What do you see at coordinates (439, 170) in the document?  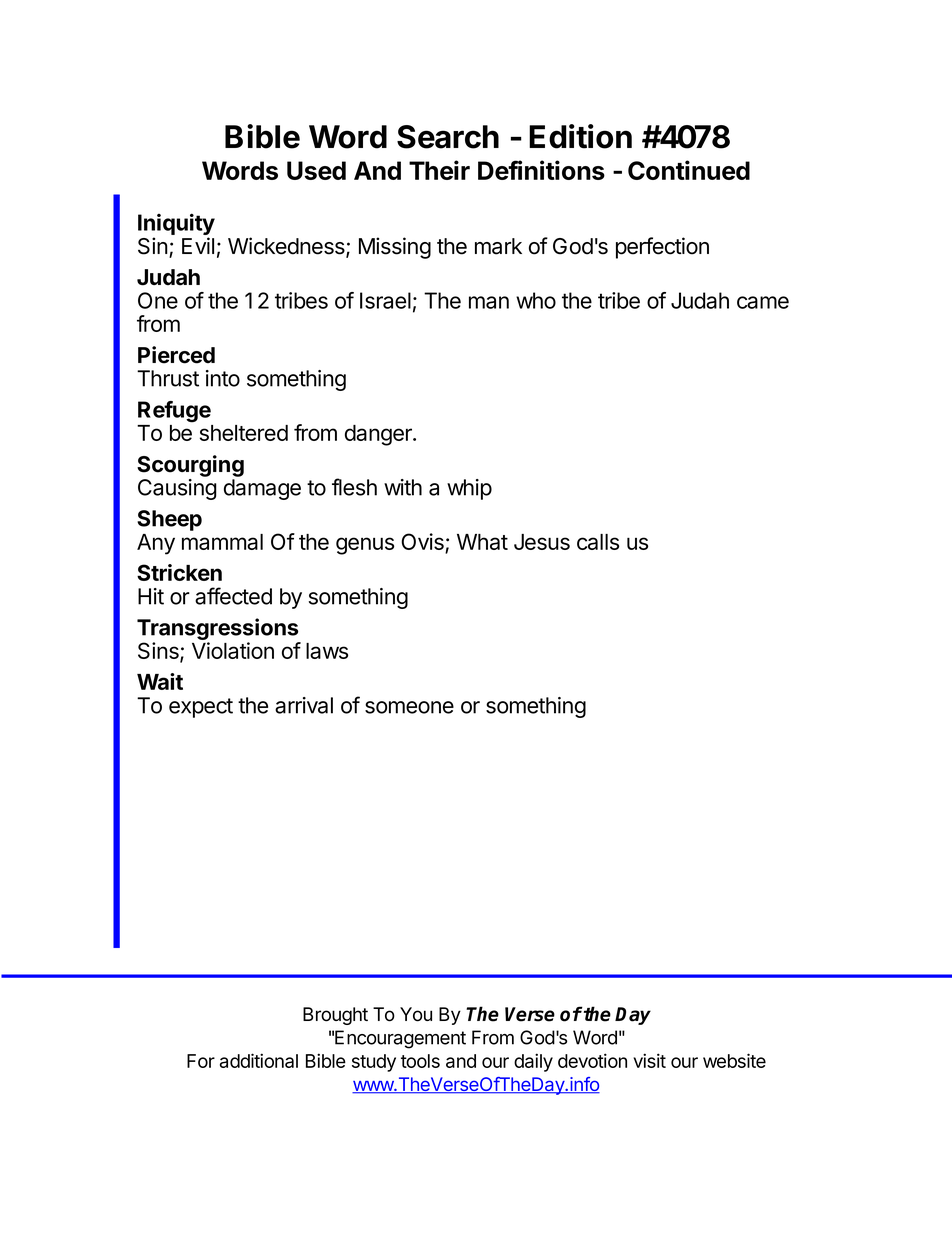 I see `Their` at bounding box center [439, 170].
